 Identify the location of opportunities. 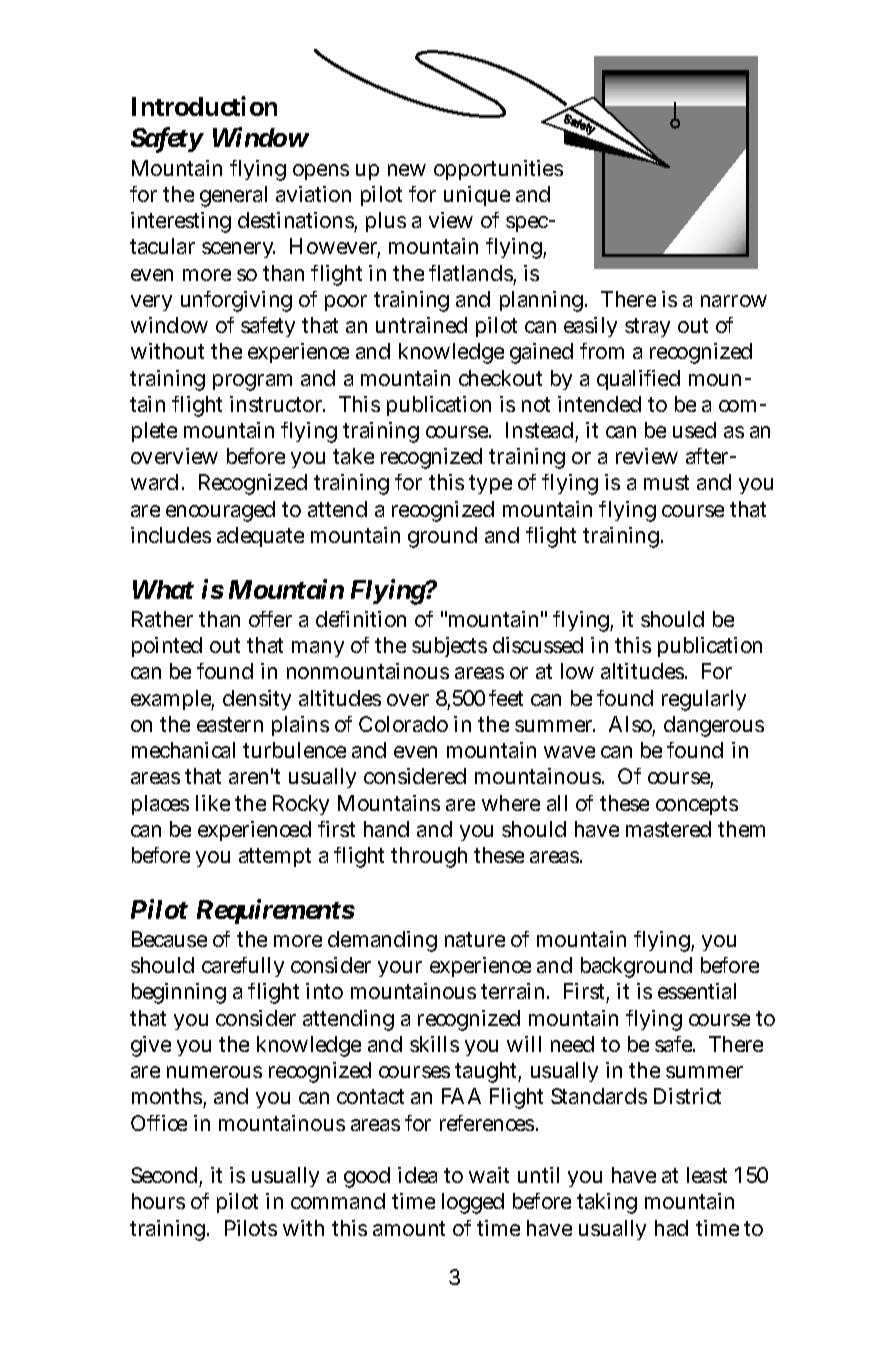
(498, 170).
